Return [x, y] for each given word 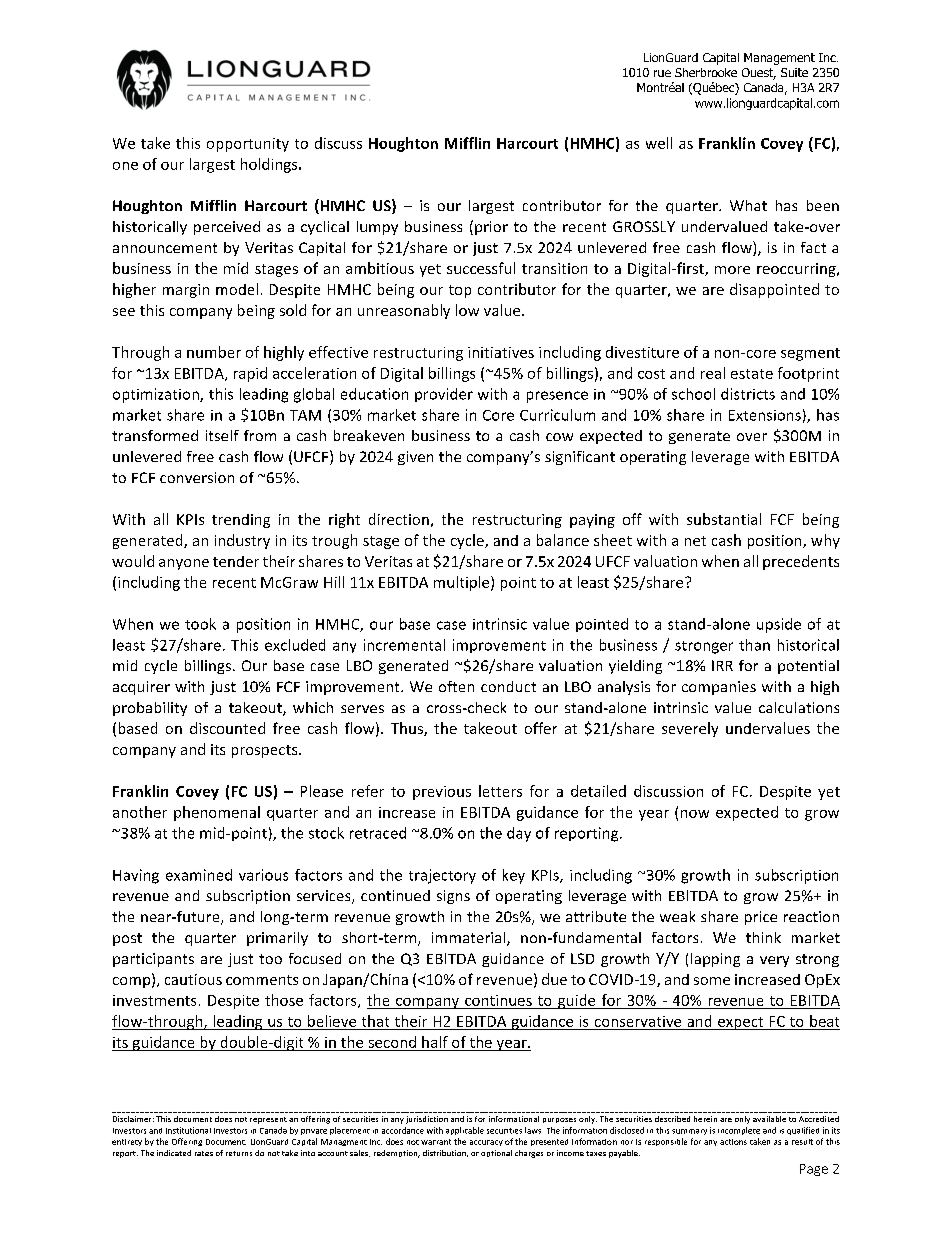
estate [752, 374]
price [761, 918]
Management [779, 59]
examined [199, 875]
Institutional [188, 1130]
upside [779, 625]
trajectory [442, 876]
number [214, 352]
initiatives [501, 352]
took [200, 624]
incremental [404, 645]
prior [491, 228]
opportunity [248, 145]
